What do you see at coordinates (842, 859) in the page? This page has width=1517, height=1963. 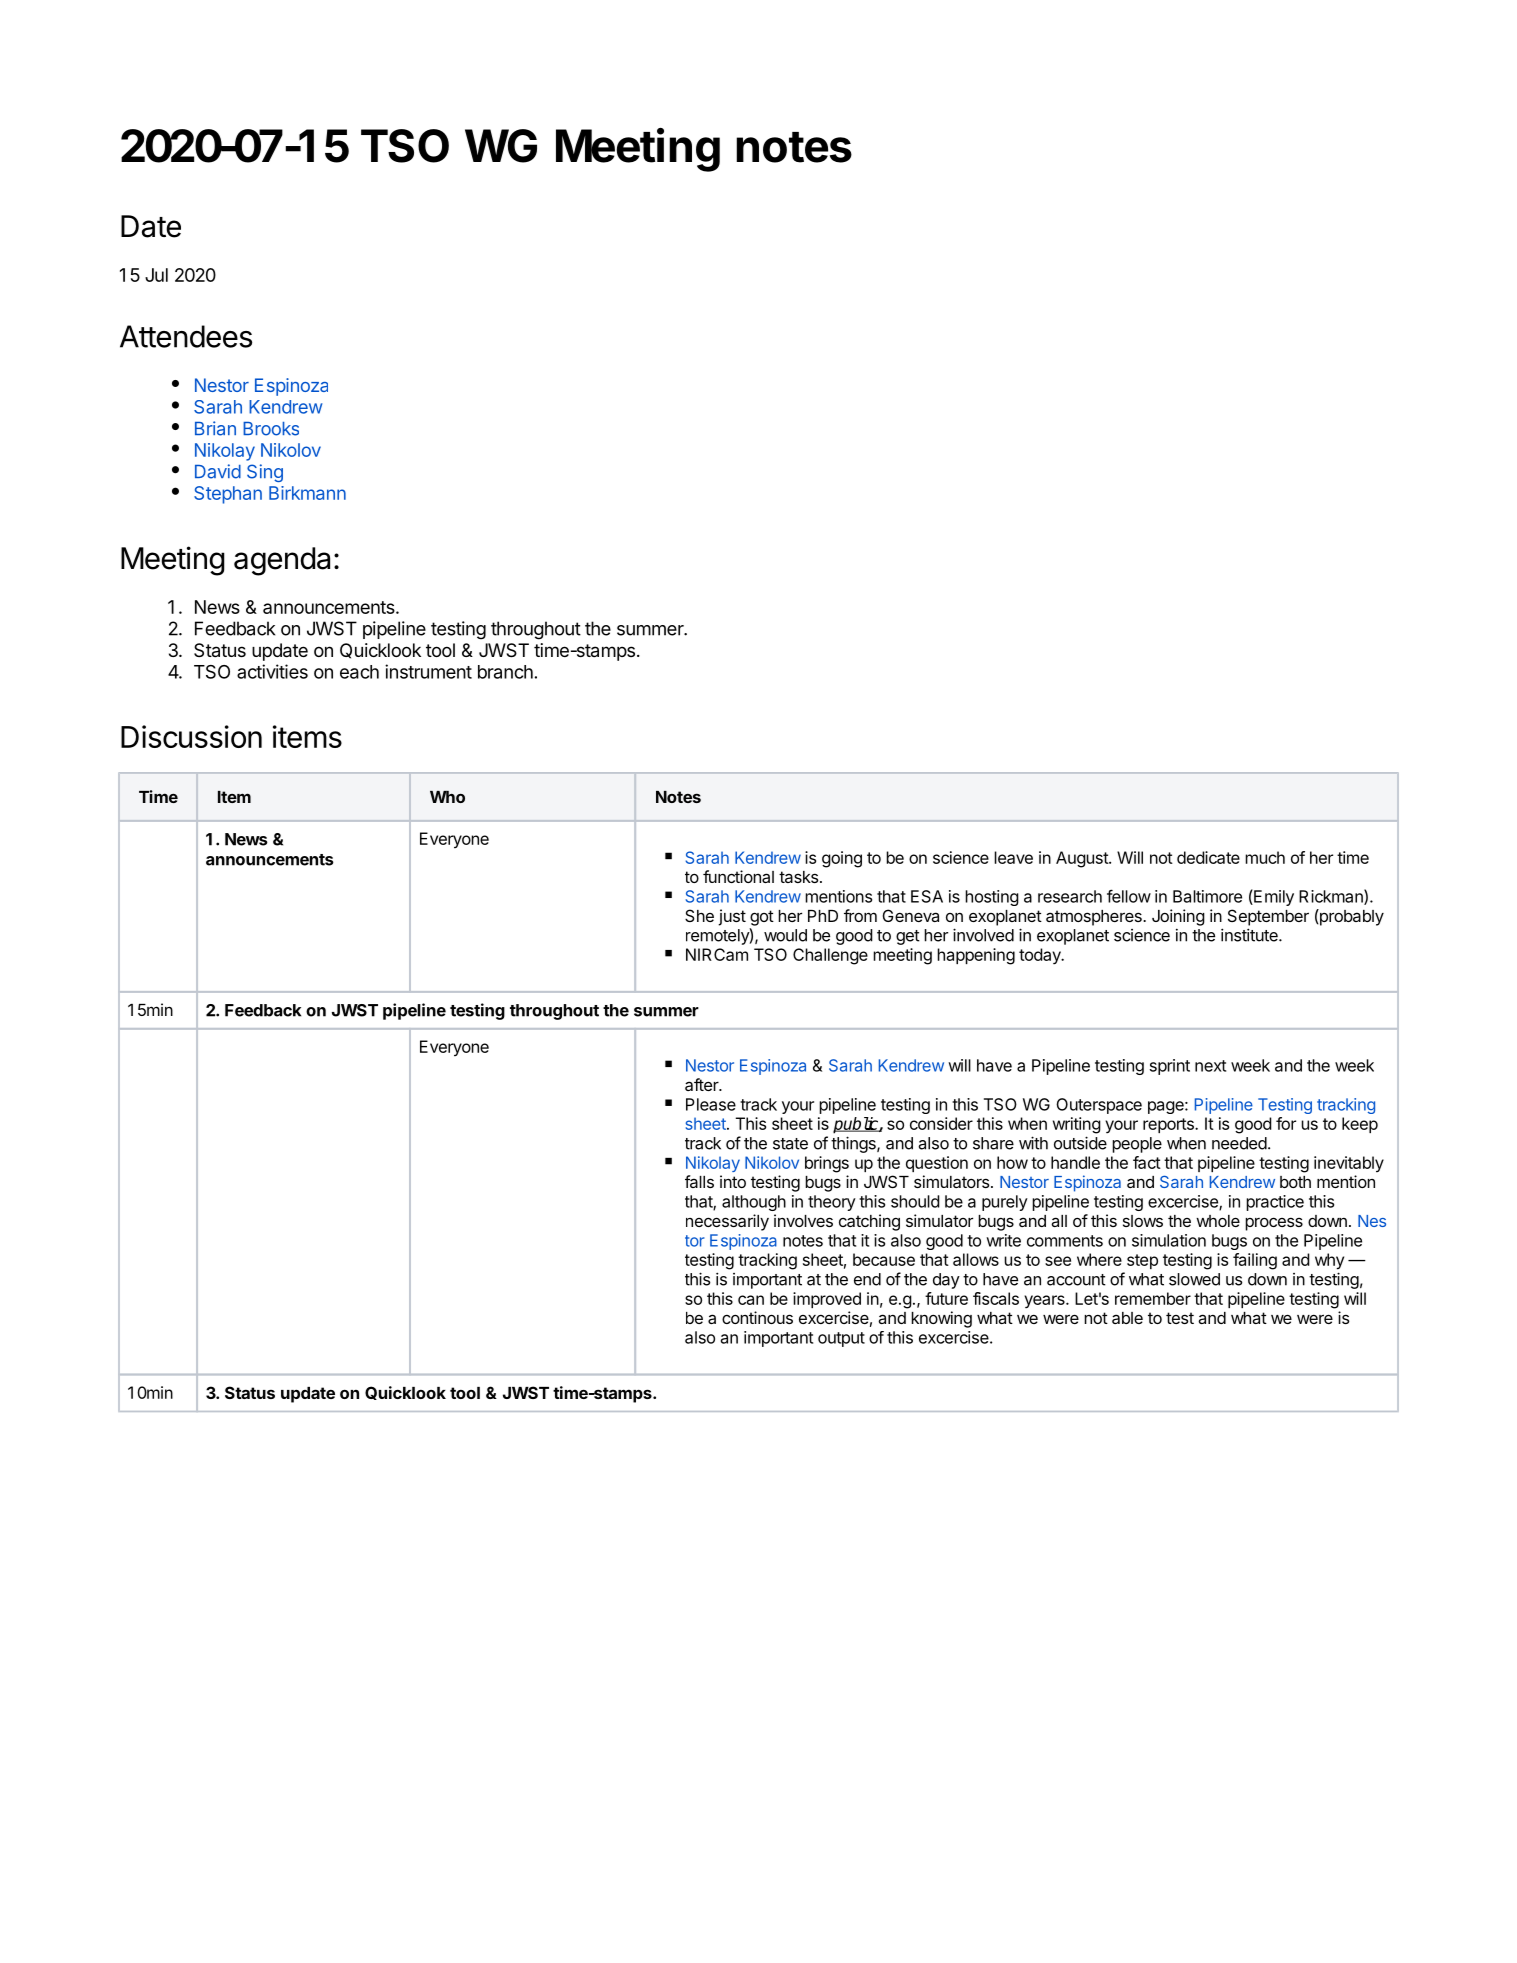 I see `going` at bounding box center [842, 859].
